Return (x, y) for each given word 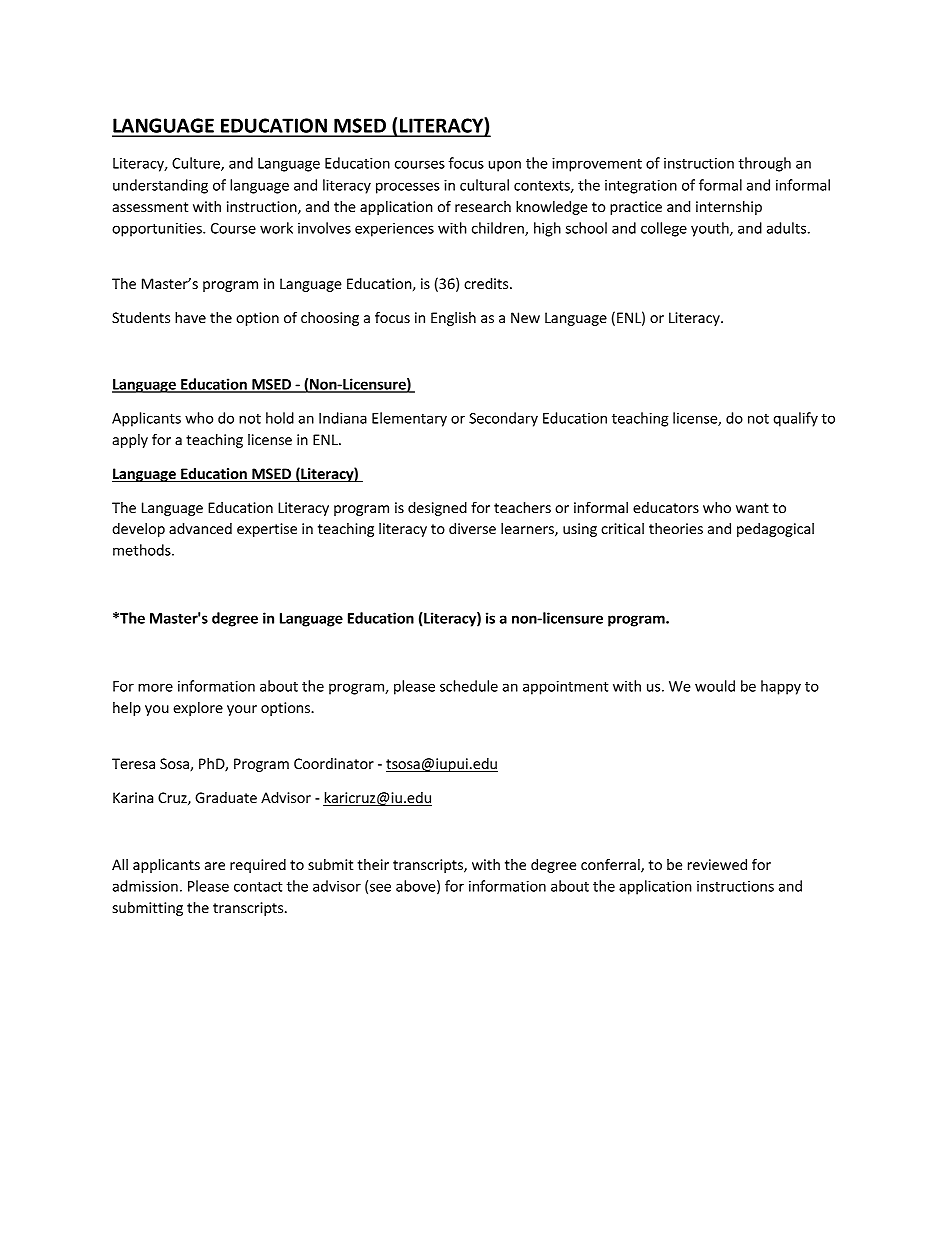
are (215, 866)
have (190, 317)
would (715, 686)
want (752, 508)
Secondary (503, 419)
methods (143, 550)
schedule (469, 686)
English (453, 319)
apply (130, 441)
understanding (160, 186)
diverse (472, 528)
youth (711, 229)
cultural (484, 185)
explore (198, 709)
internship (729, 208)
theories (676, 528)
